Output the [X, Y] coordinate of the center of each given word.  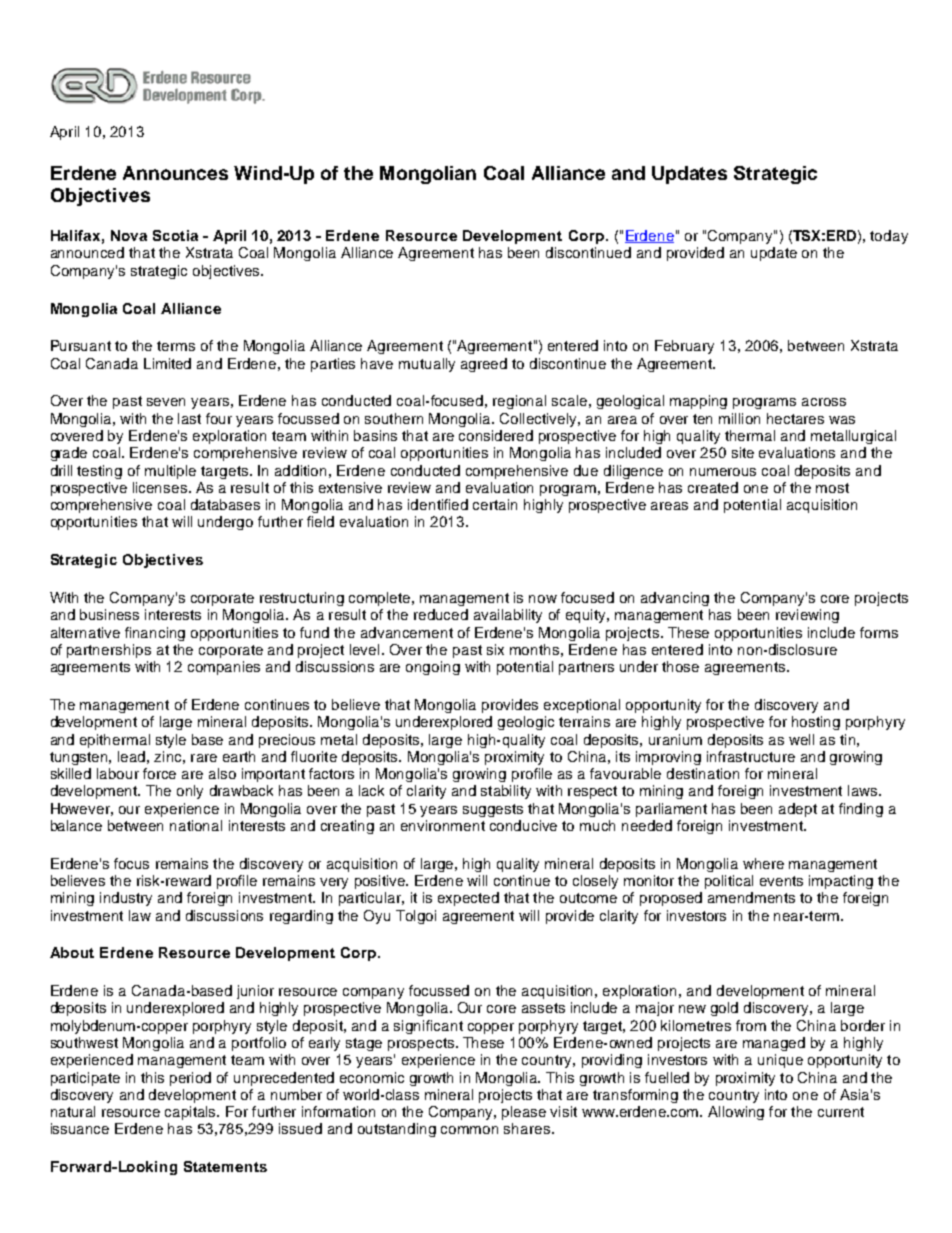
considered [496, 435]
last [189, 418]
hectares [795, 418]
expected [468, 899]
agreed [484, 365]
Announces [175, 173]
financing [155, 634]
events [781, 881]
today [889, 237]
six [495, 649]
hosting [816, 723]
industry [126, 899]
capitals [191, 1113]
